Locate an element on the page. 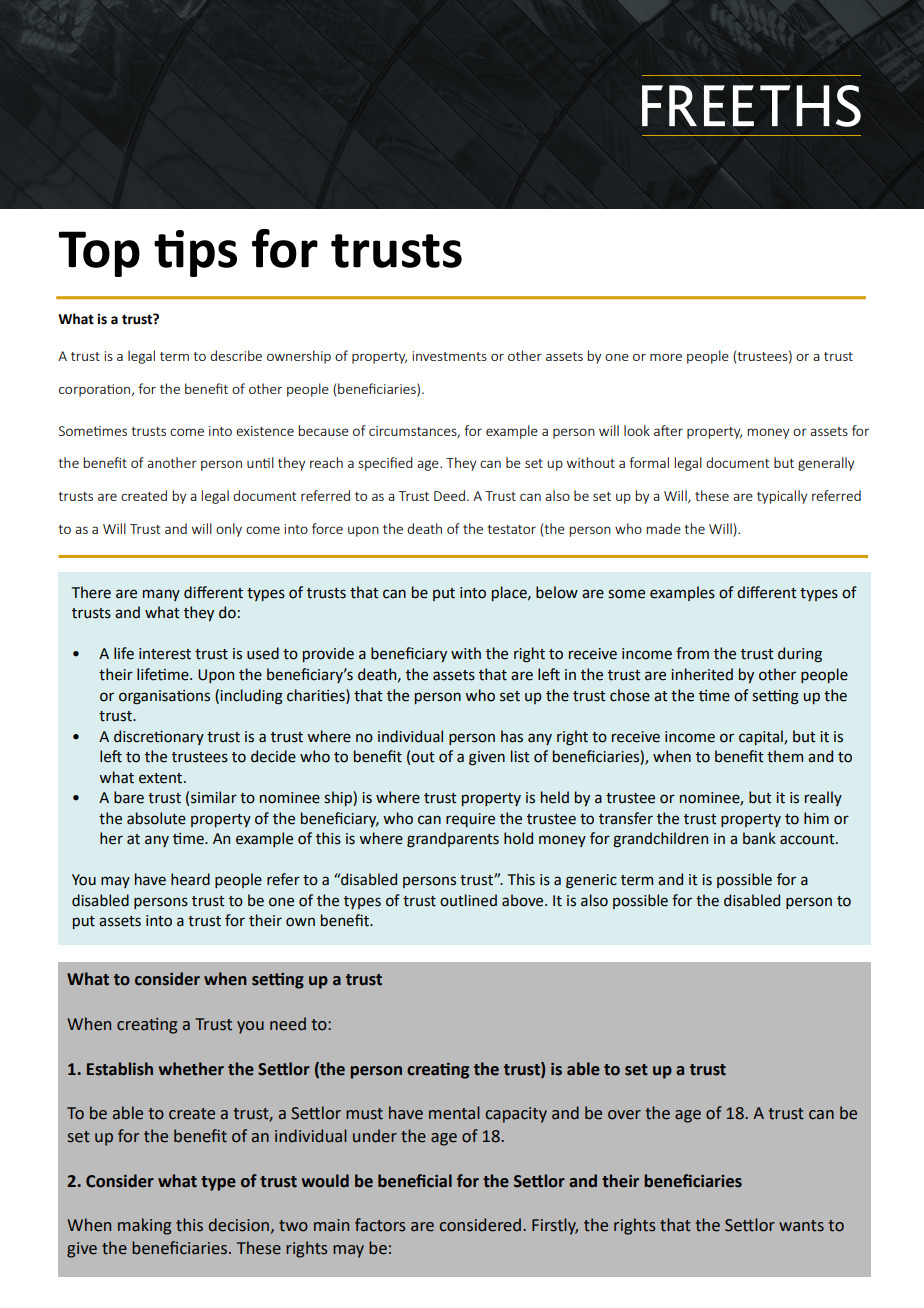  capital is located at coordinates (762, 737).
